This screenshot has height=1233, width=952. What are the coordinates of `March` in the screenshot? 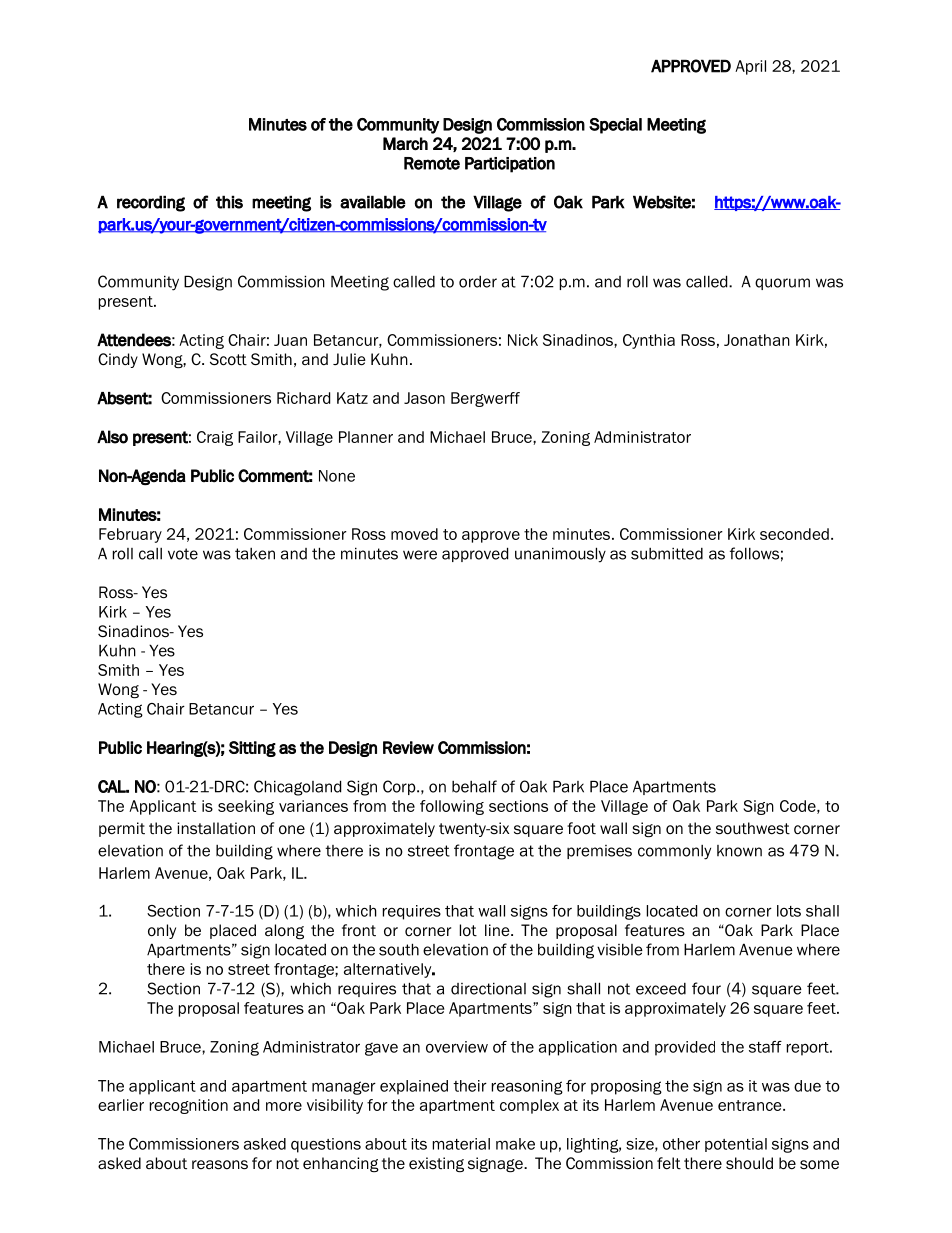 It's located at (405, 143).
